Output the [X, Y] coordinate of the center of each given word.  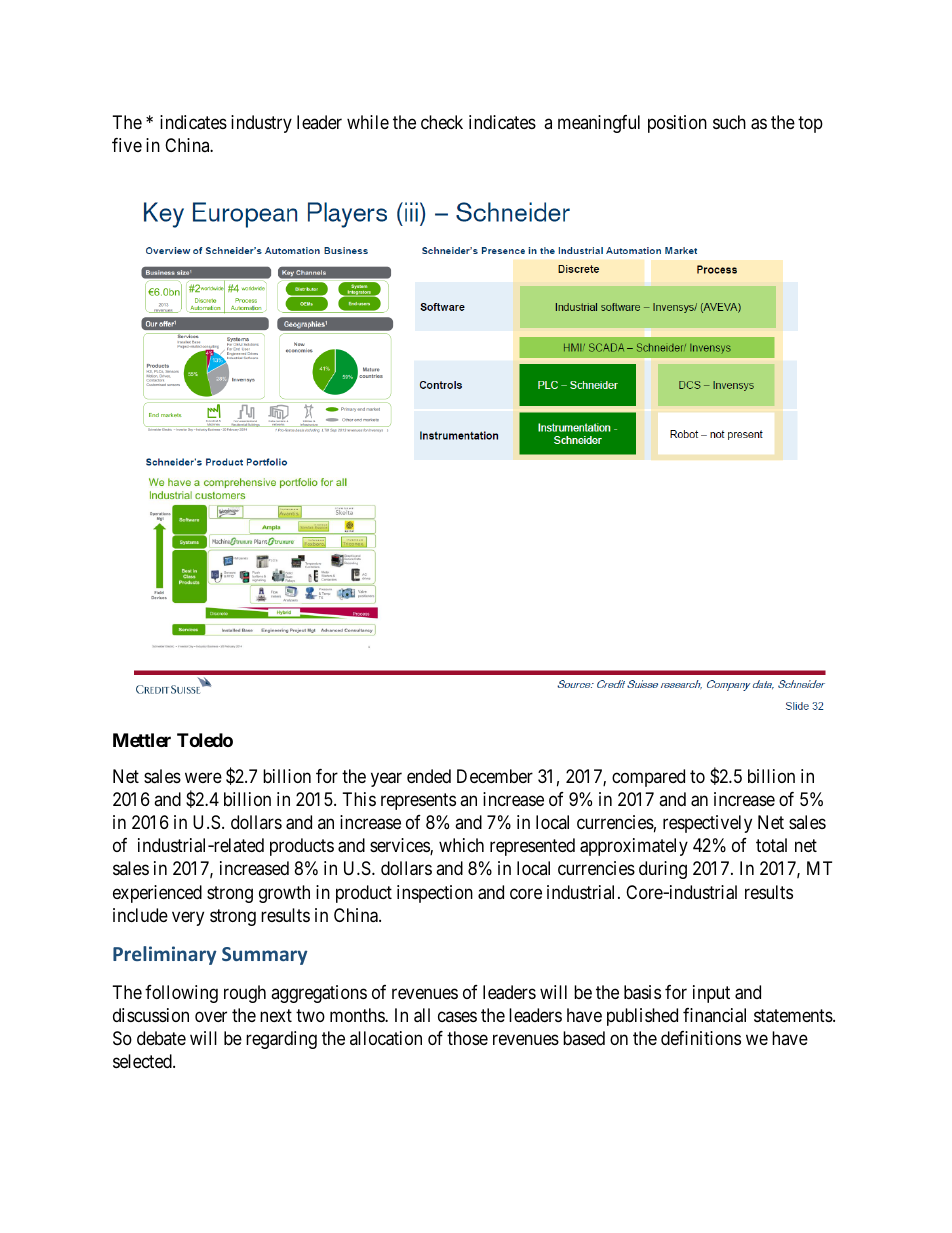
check [442, 122]
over [211, 1016]
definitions [701, 1038]
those [467, 1038]
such [729, 122]
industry [261, 124]
